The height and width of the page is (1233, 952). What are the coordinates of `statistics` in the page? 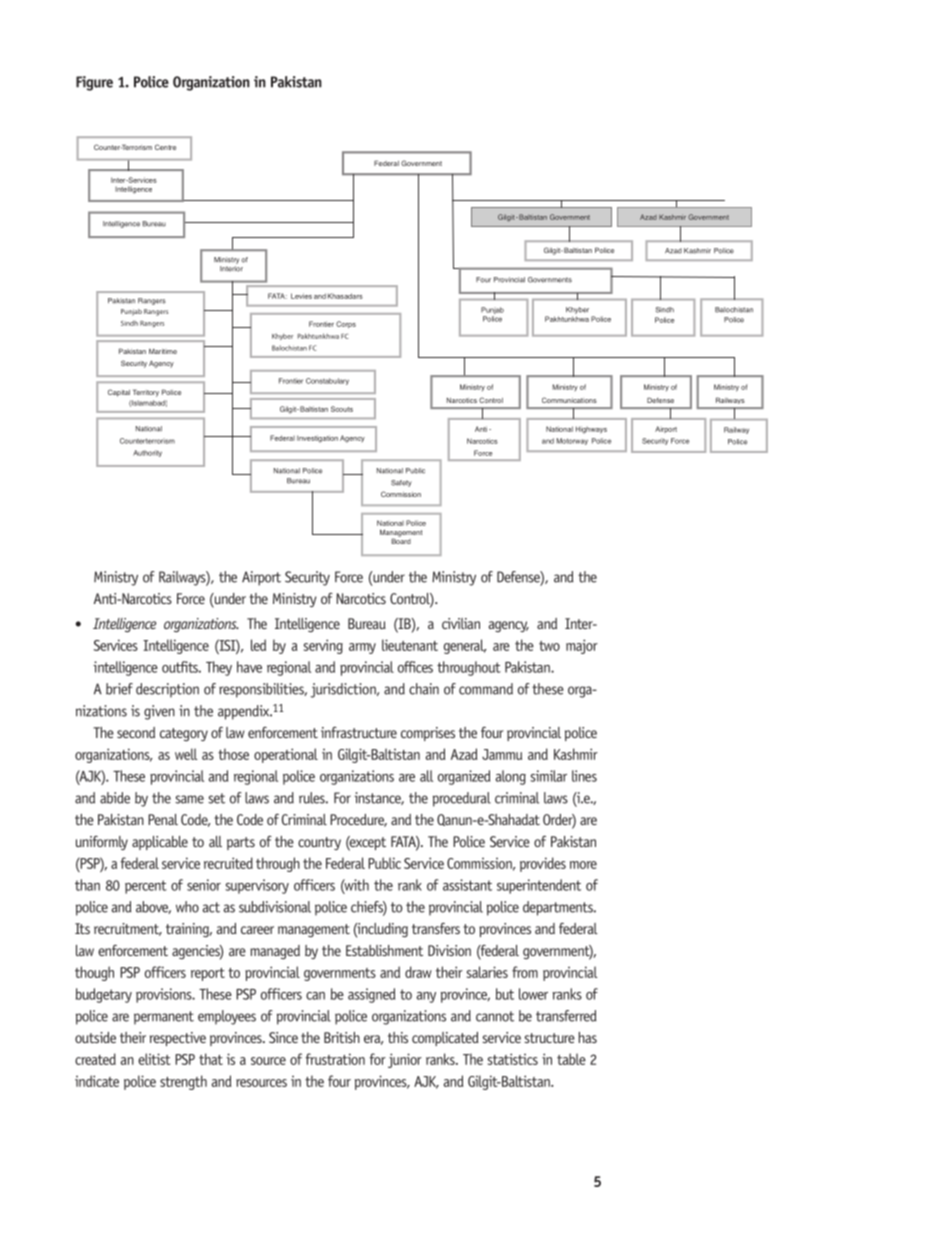 It's located at (513, 1059).
